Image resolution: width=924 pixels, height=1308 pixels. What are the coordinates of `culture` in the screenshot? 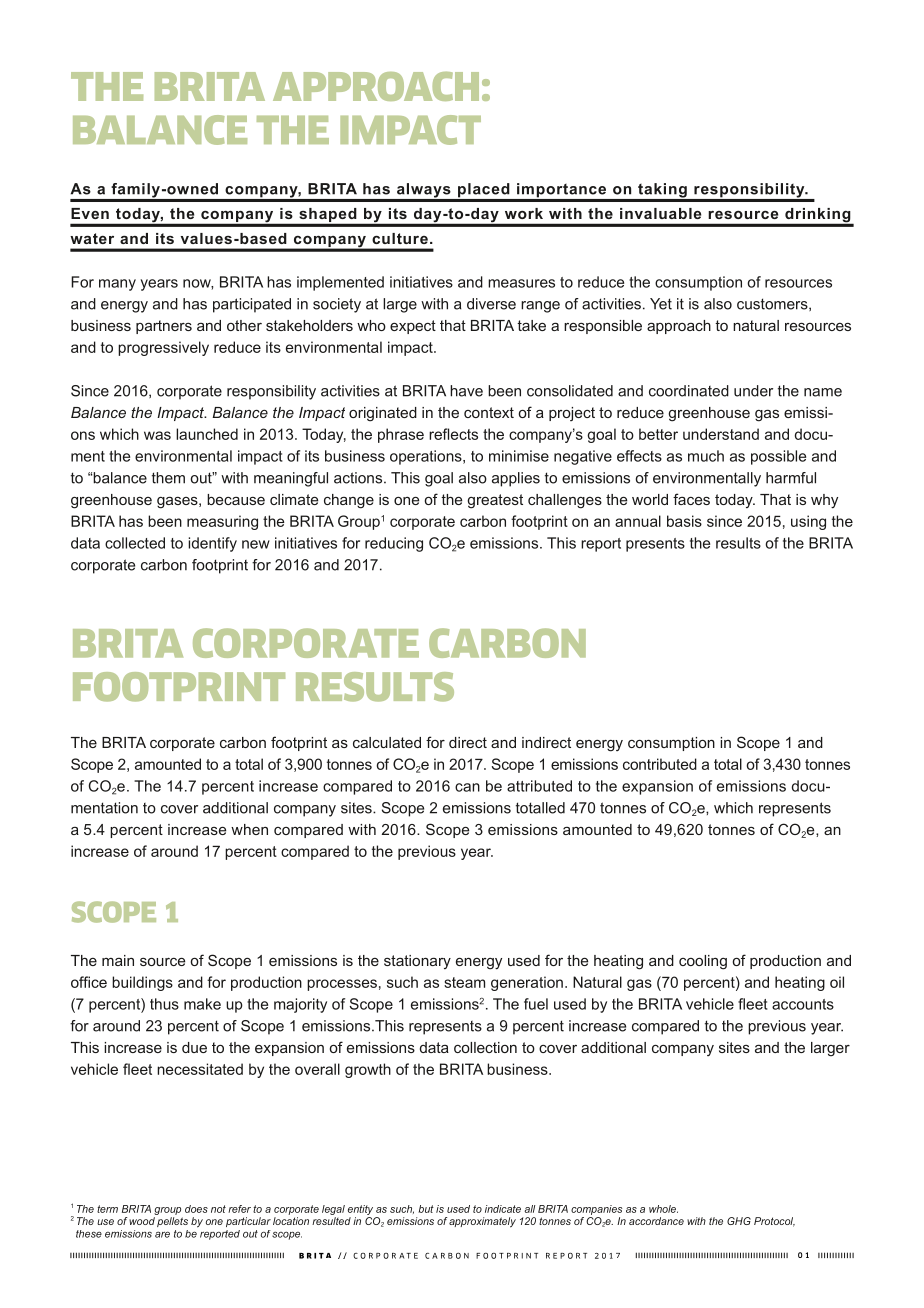 It's located at (400, 238).
